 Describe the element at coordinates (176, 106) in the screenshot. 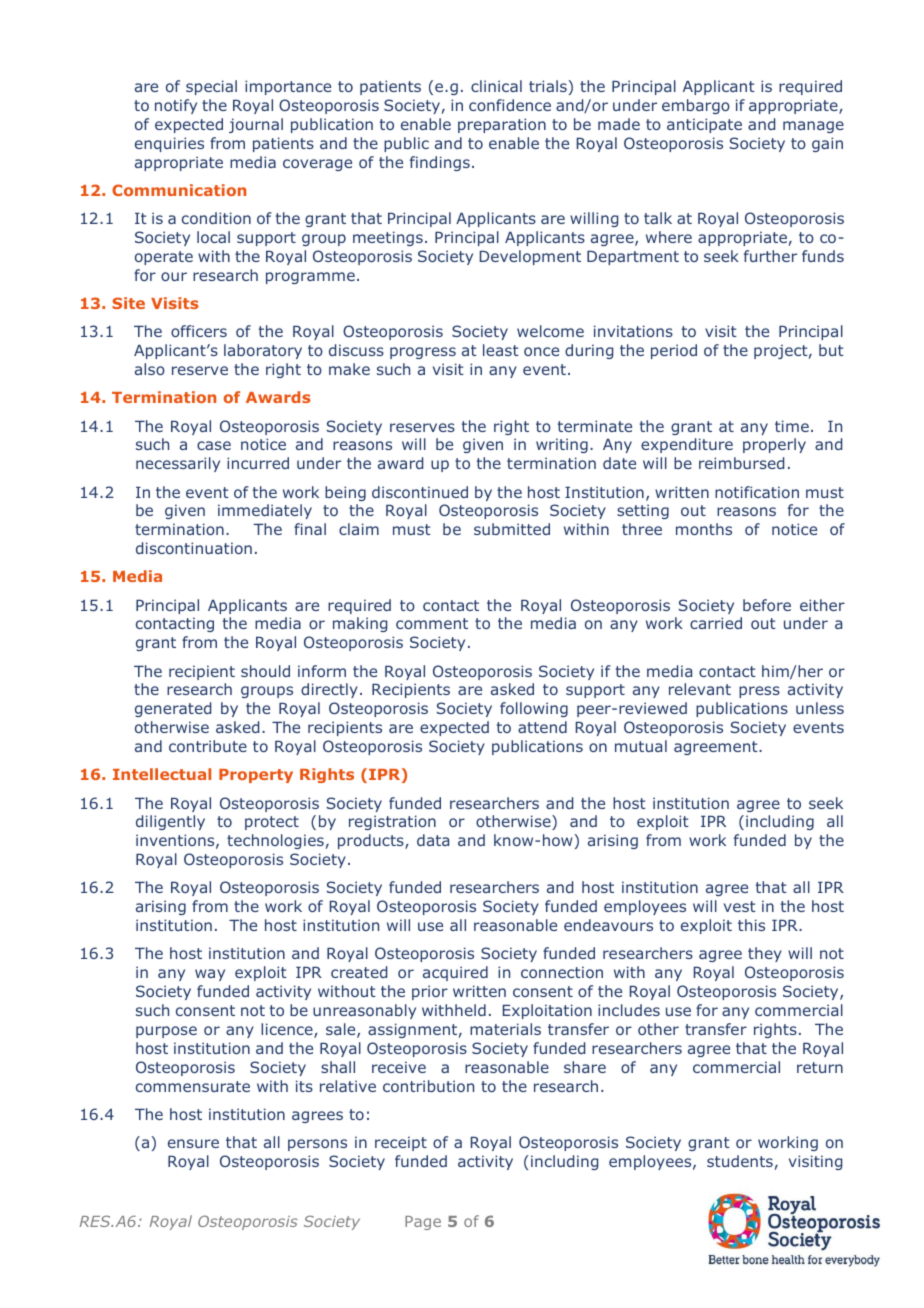

I see `notify` at that location.
